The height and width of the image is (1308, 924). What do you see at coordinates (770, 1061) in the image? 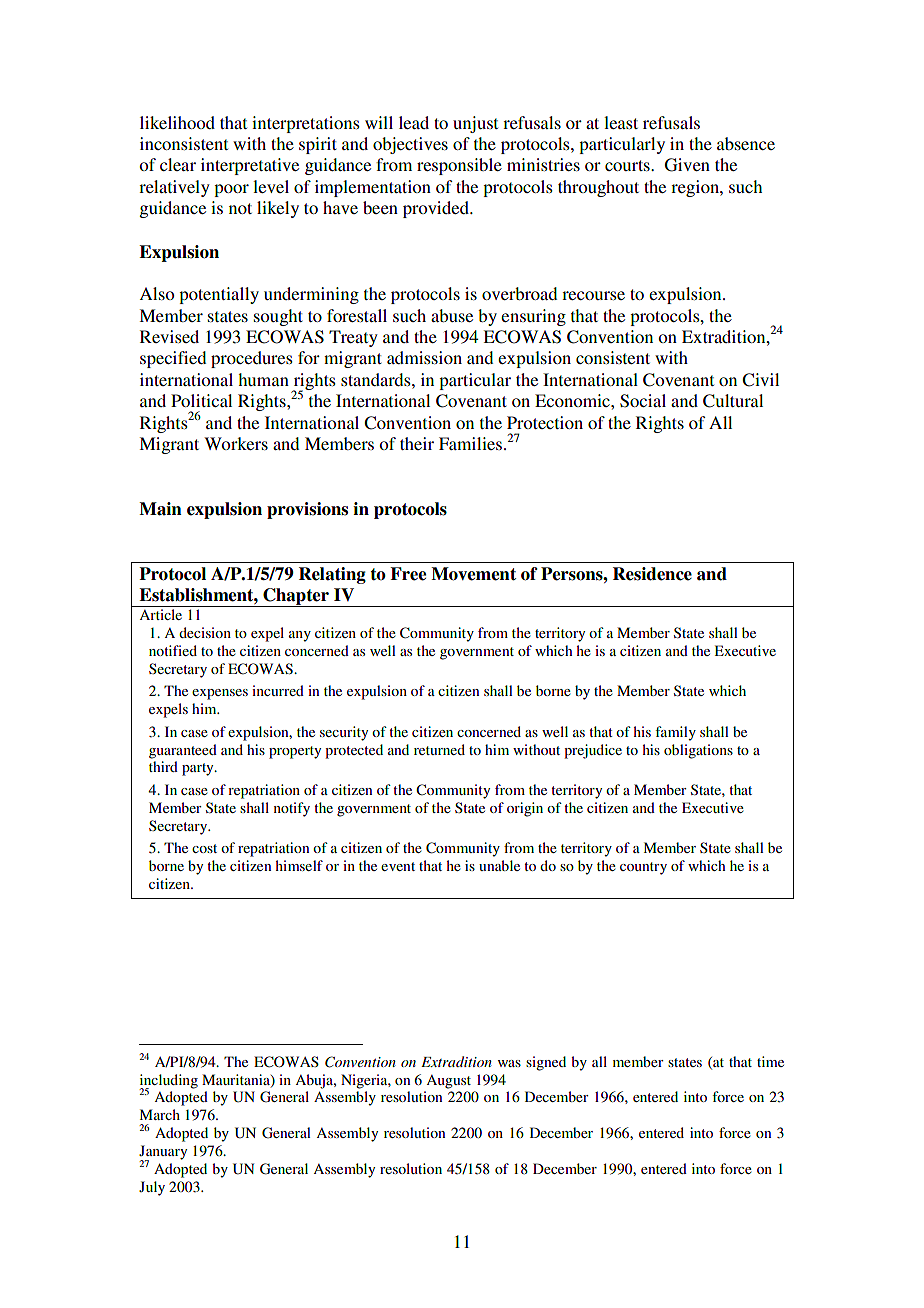
I see `time` at bounding box center [770, 1061].
